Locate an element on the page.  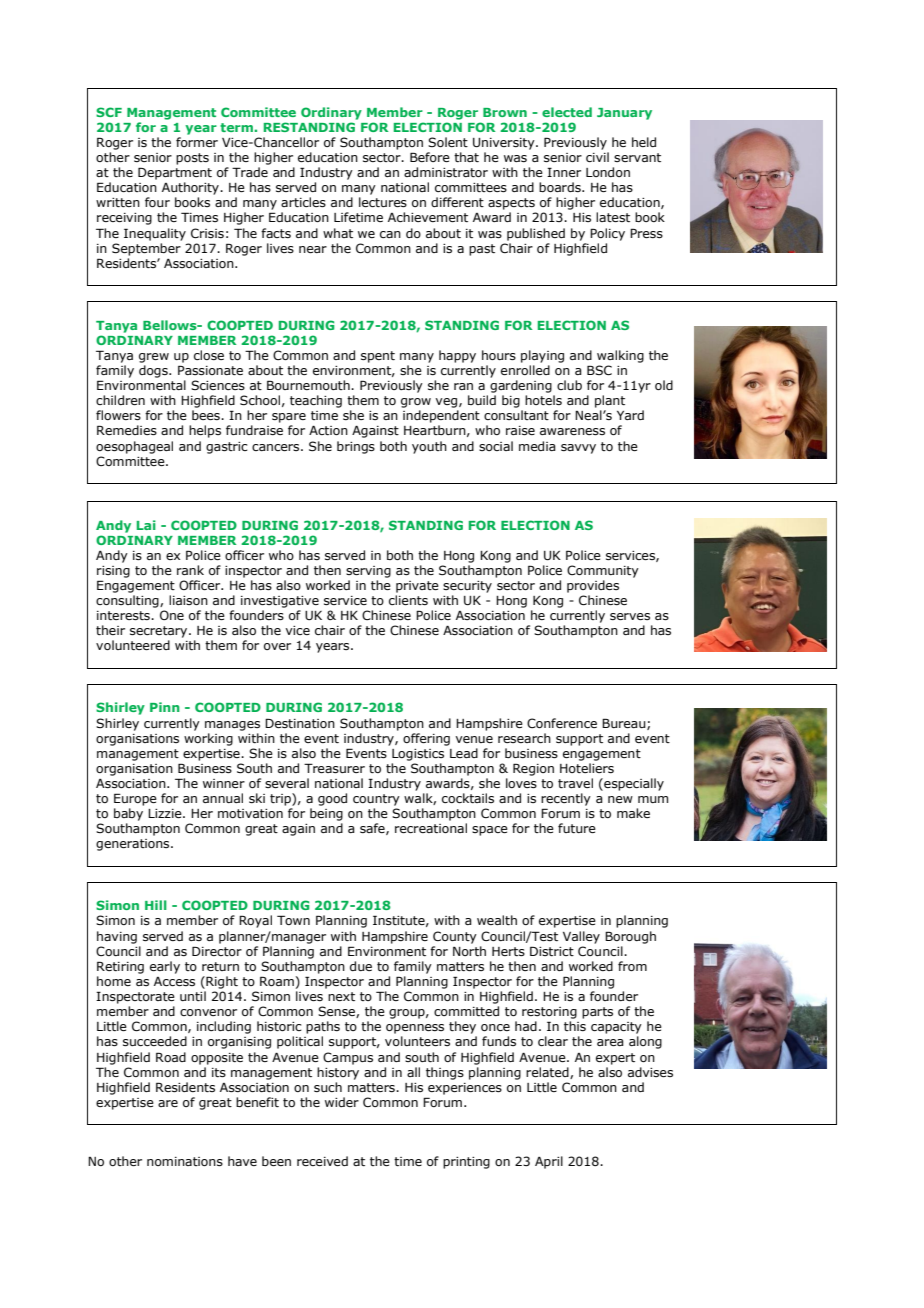
Lizzie is located at coordinates (166, 813).
